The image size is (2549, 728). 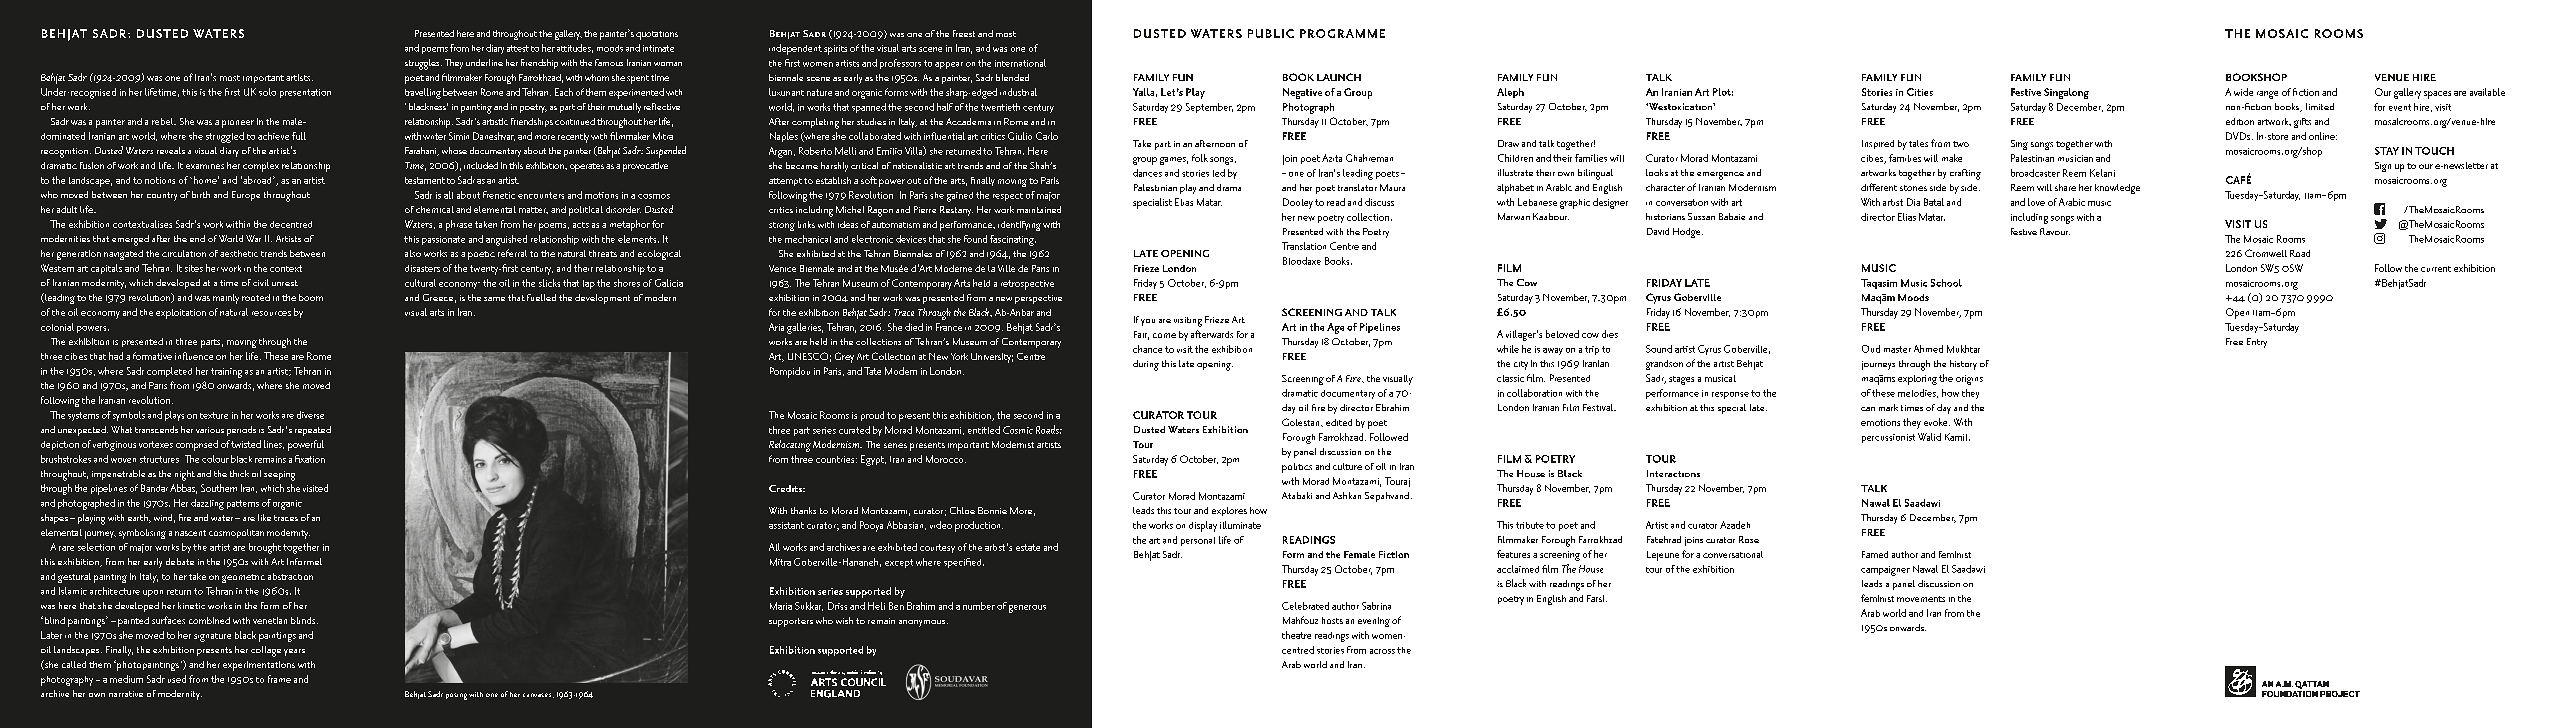 What do you see at coordinates (413, 253) in the image?
I see `also` at bounding box center [413, 253].
